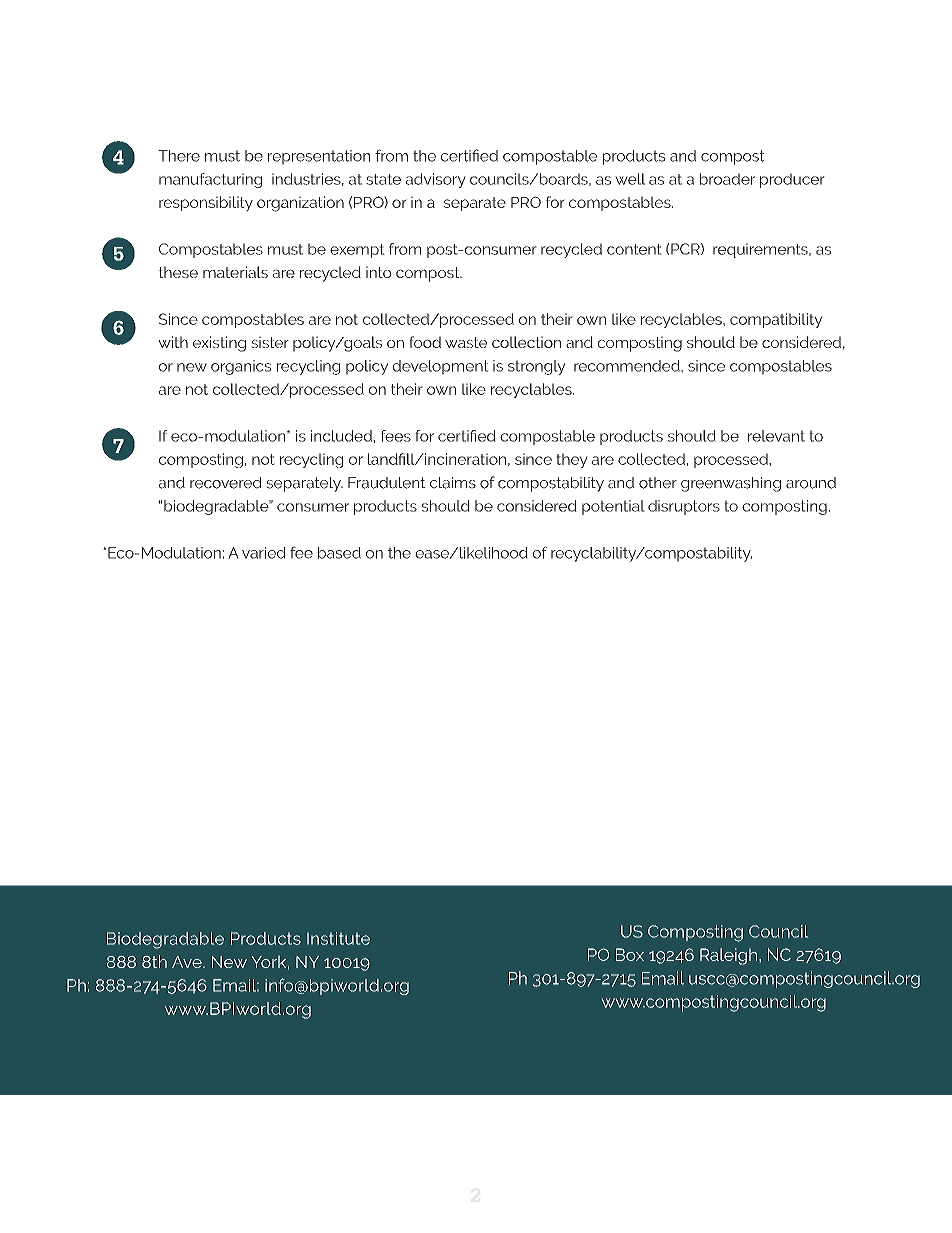 This document has height=1233, width=952. What do you see at coordinates (728, 956) in the document?
I see `Raleigh` at bounding box center [728, 956].
